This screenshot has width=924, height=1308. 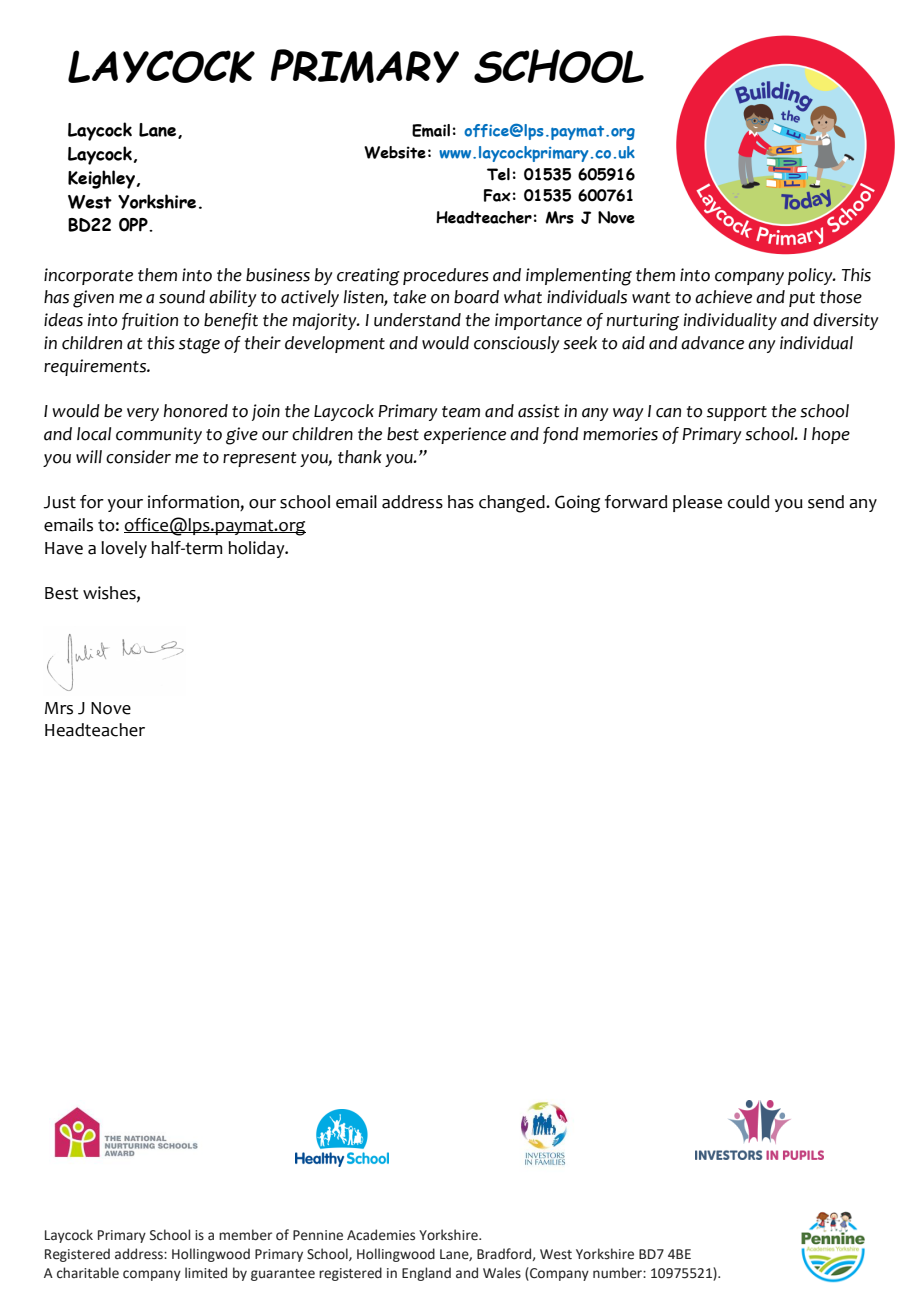 I want to click on Academies, so click(x=381, y=1235).
